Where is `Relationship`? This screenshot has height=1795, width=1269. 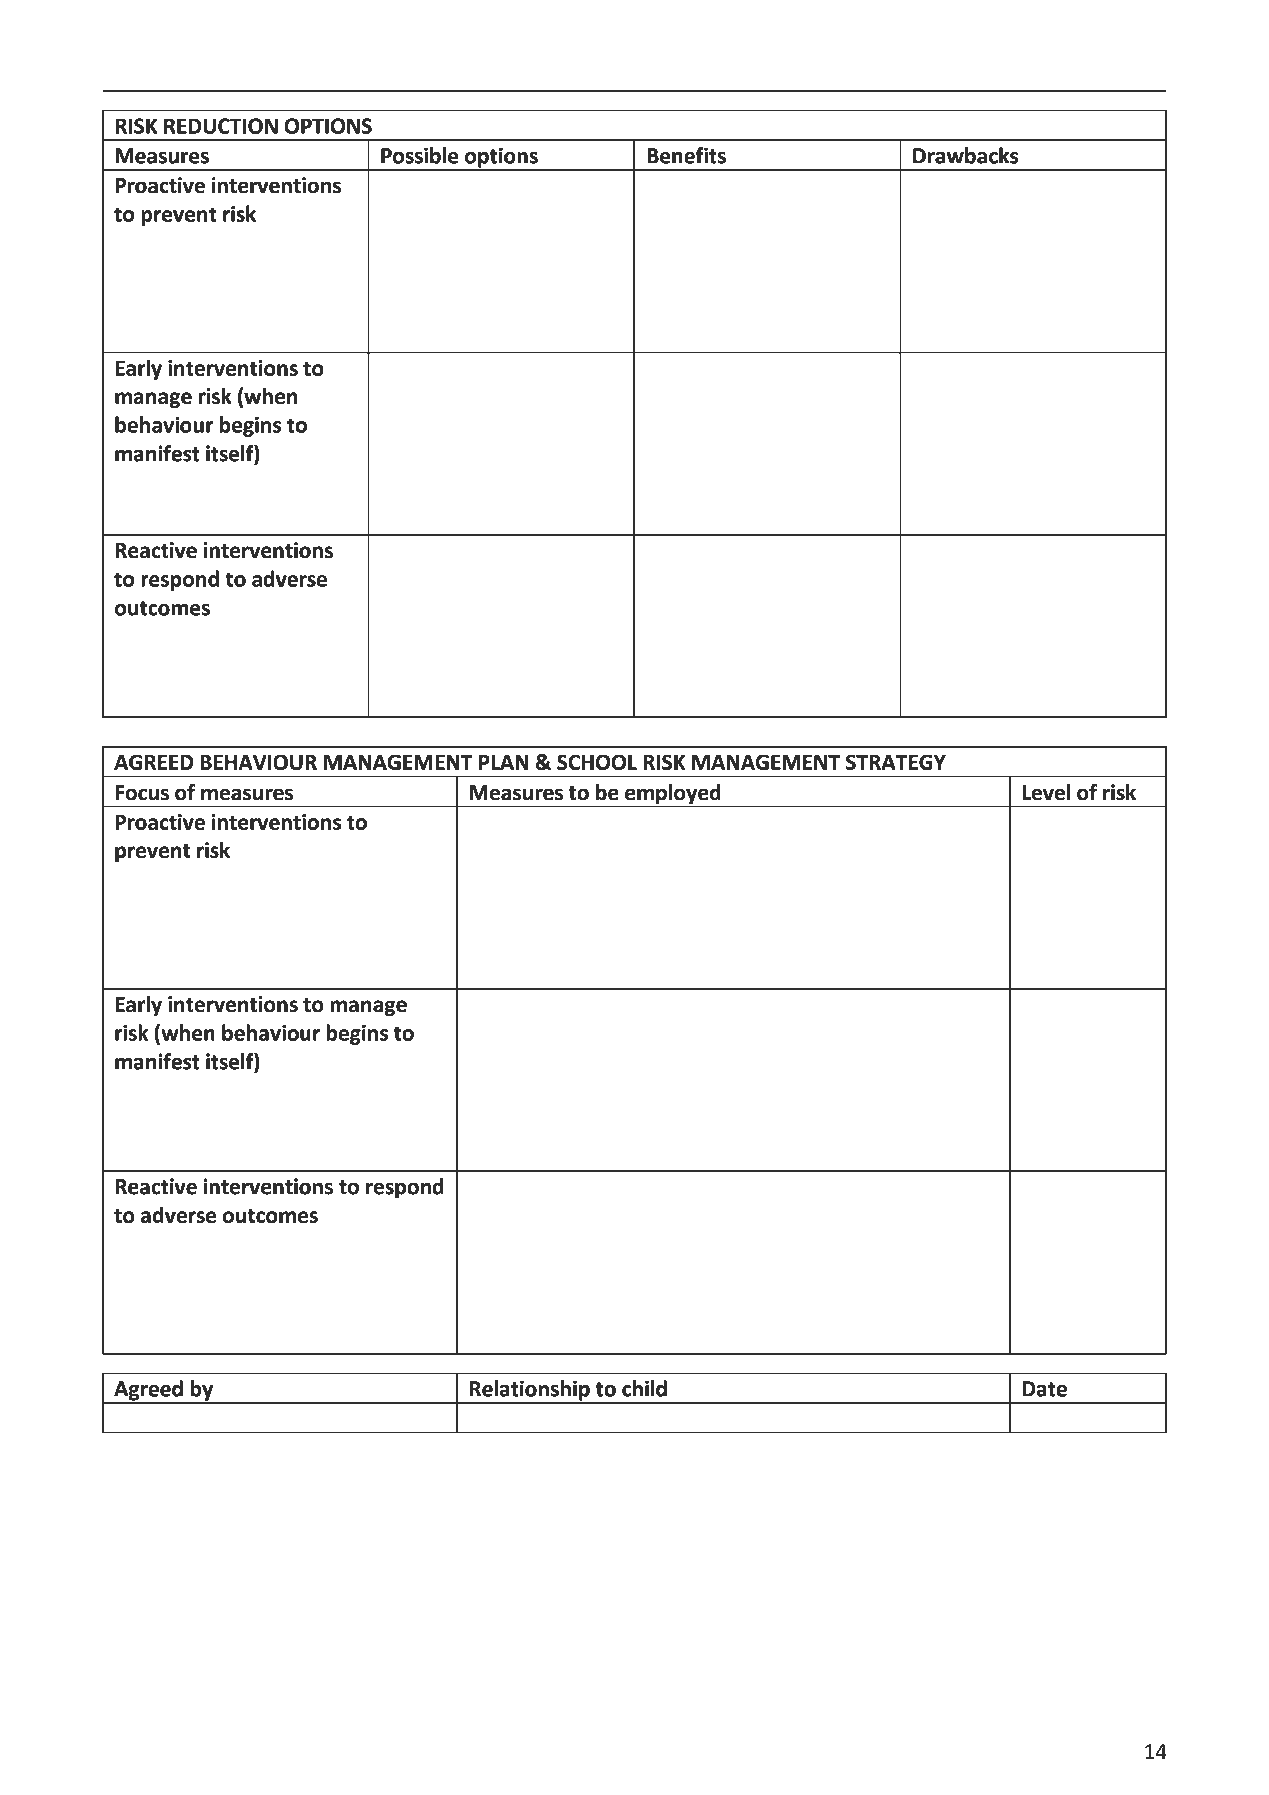 Relationship is located at coordinates (530, 1391).
